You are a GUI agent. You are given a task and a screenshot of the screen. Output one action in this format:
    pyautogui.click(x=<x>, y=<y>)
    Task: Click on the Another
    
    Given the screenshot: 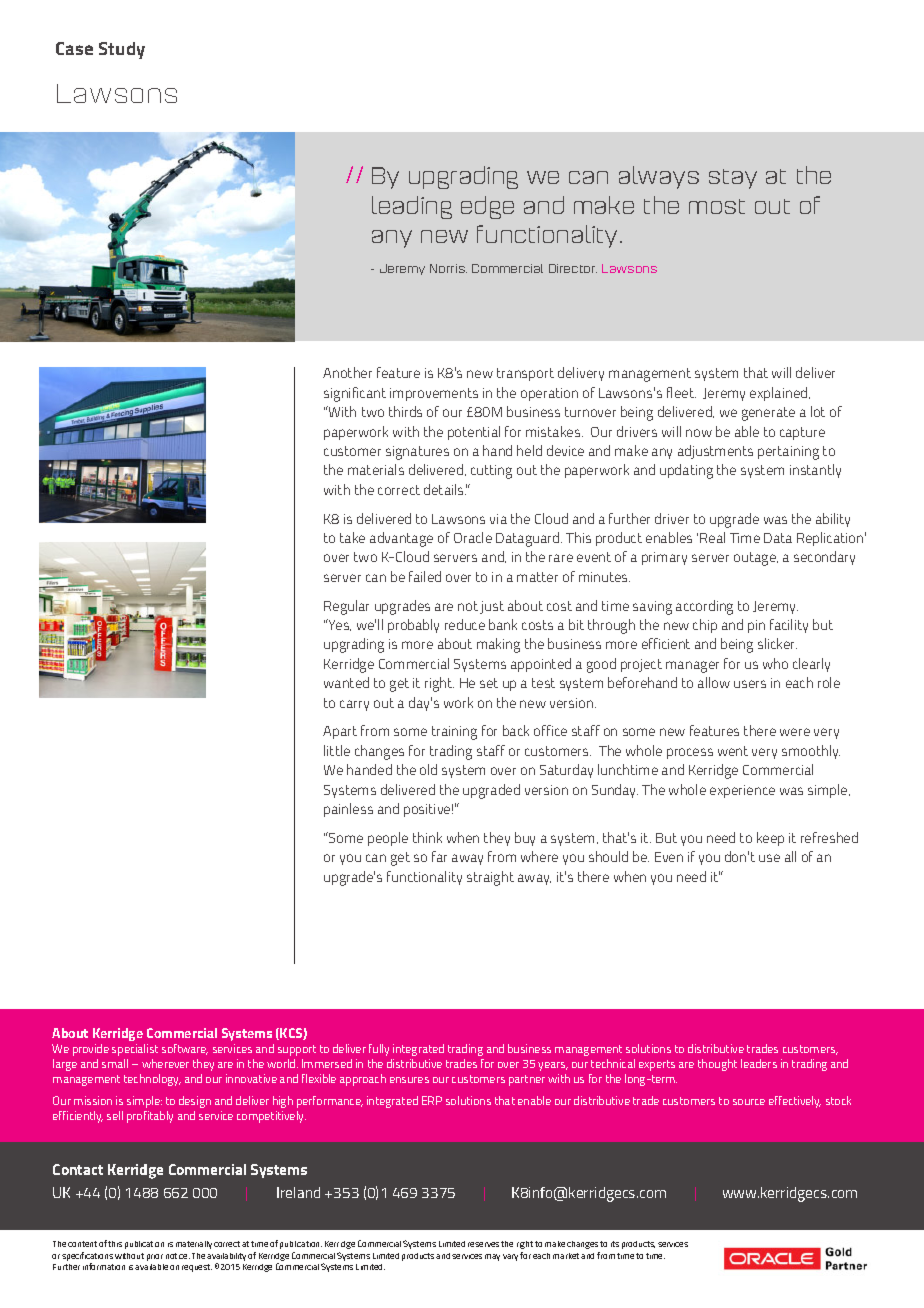 What is the action you would take?
    pyautogui.click(x=347, y=372)
